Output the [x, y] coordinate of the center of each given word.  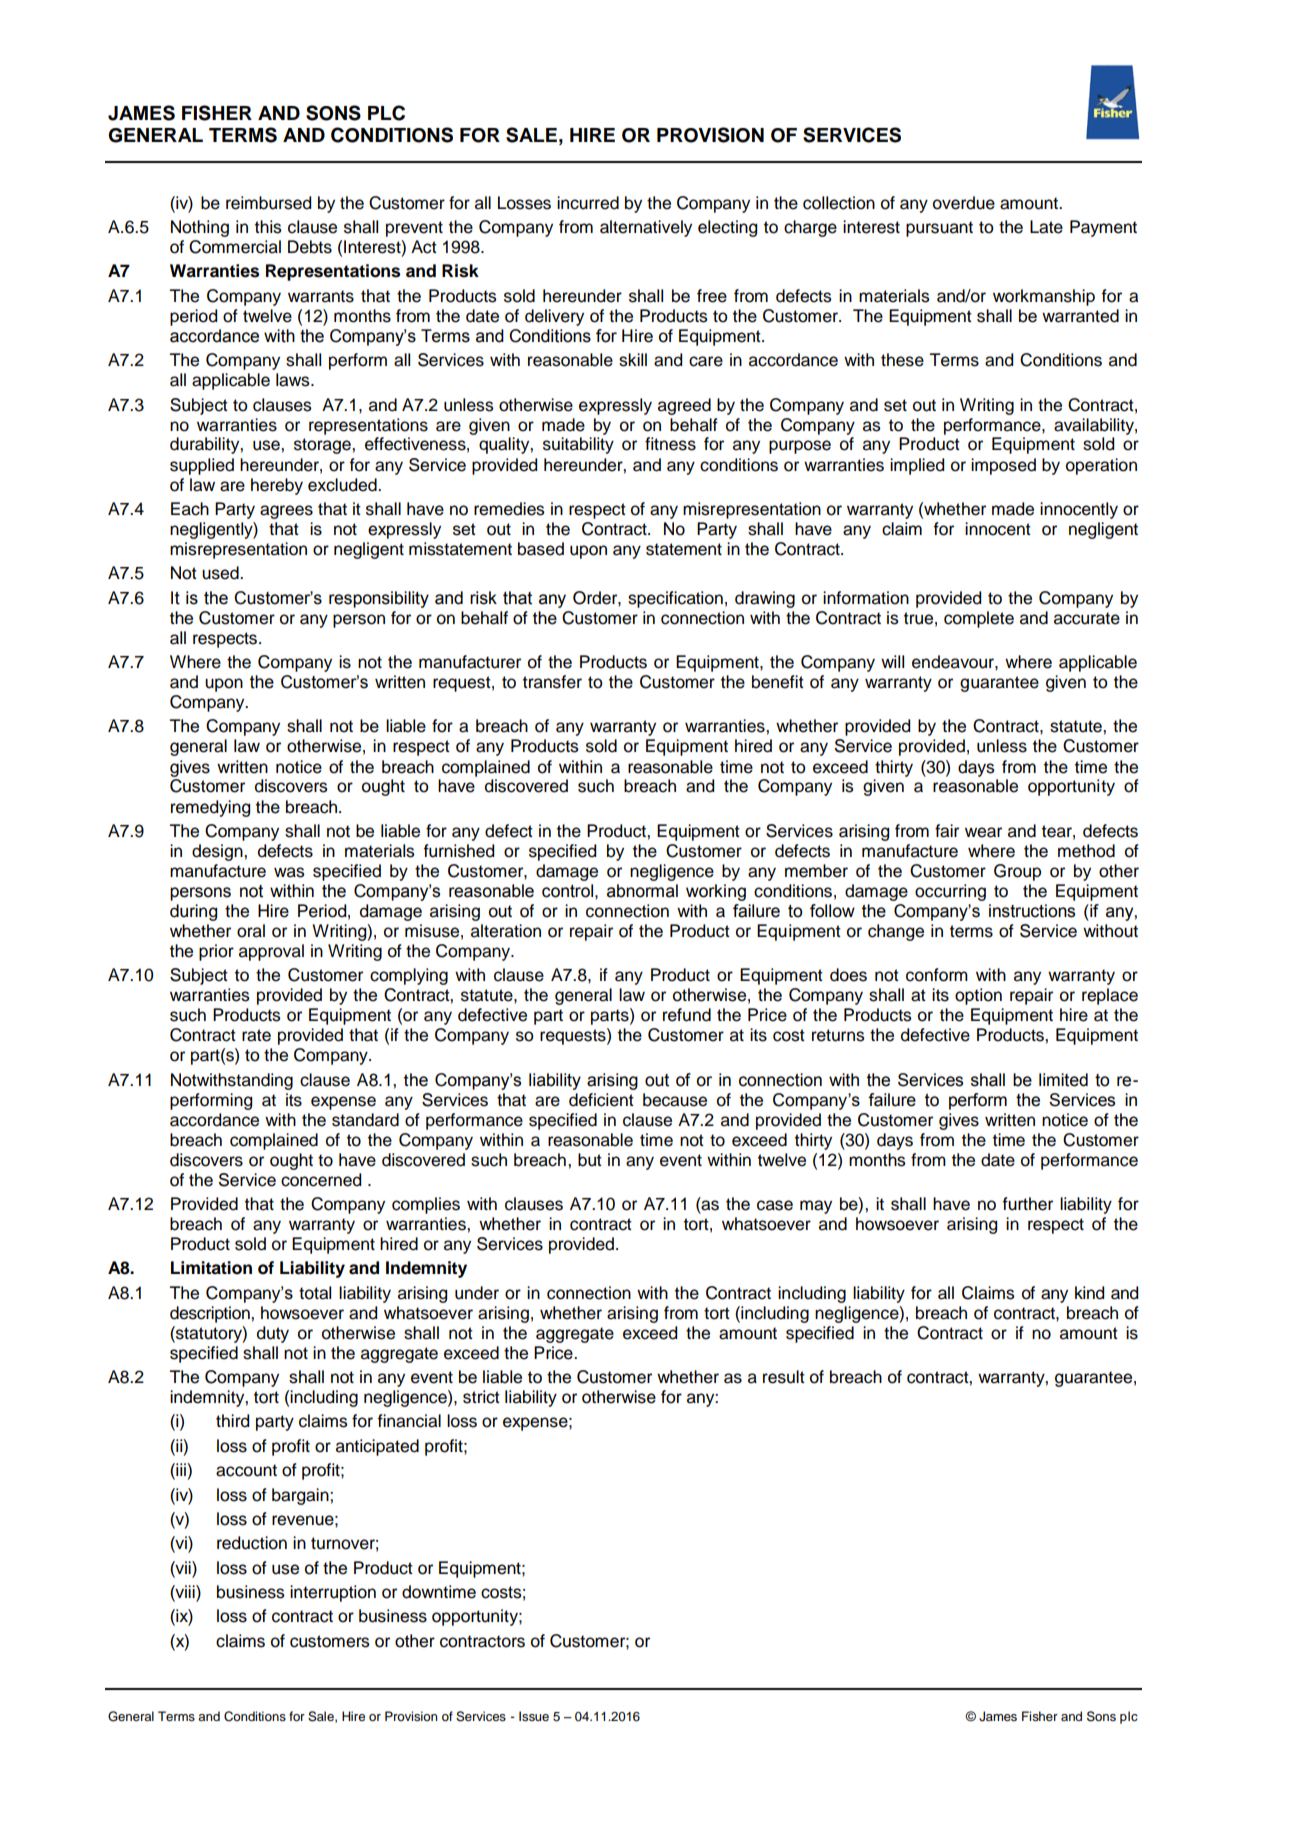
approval [271, 952]
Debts [310, 247]
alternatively [646, 228]
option [978, 996]
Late [1046, 227]
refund [687, 1015]
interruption [333, 1593]
